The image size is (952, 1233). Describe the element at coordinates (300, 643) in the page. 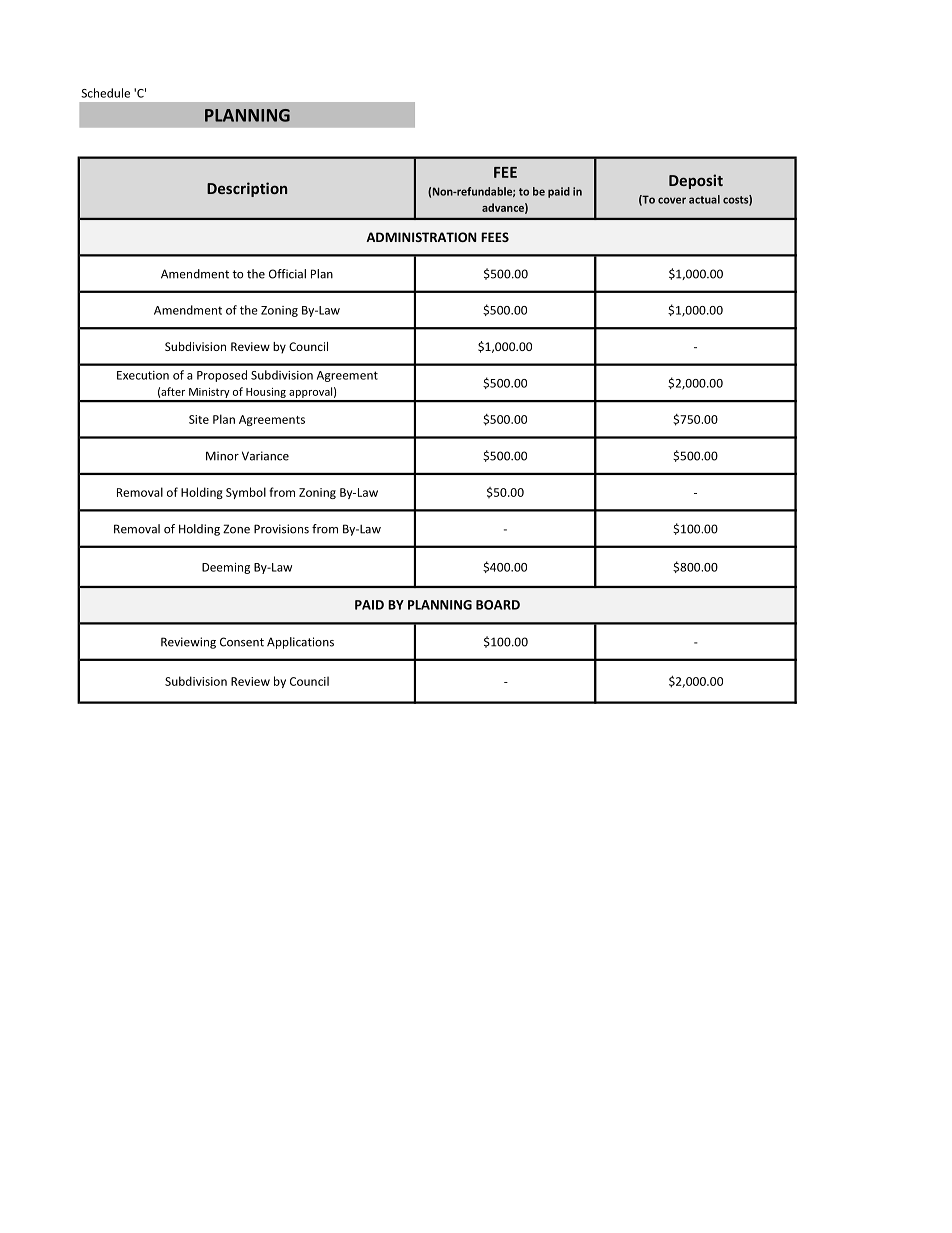

I see `Applications` at that location.
